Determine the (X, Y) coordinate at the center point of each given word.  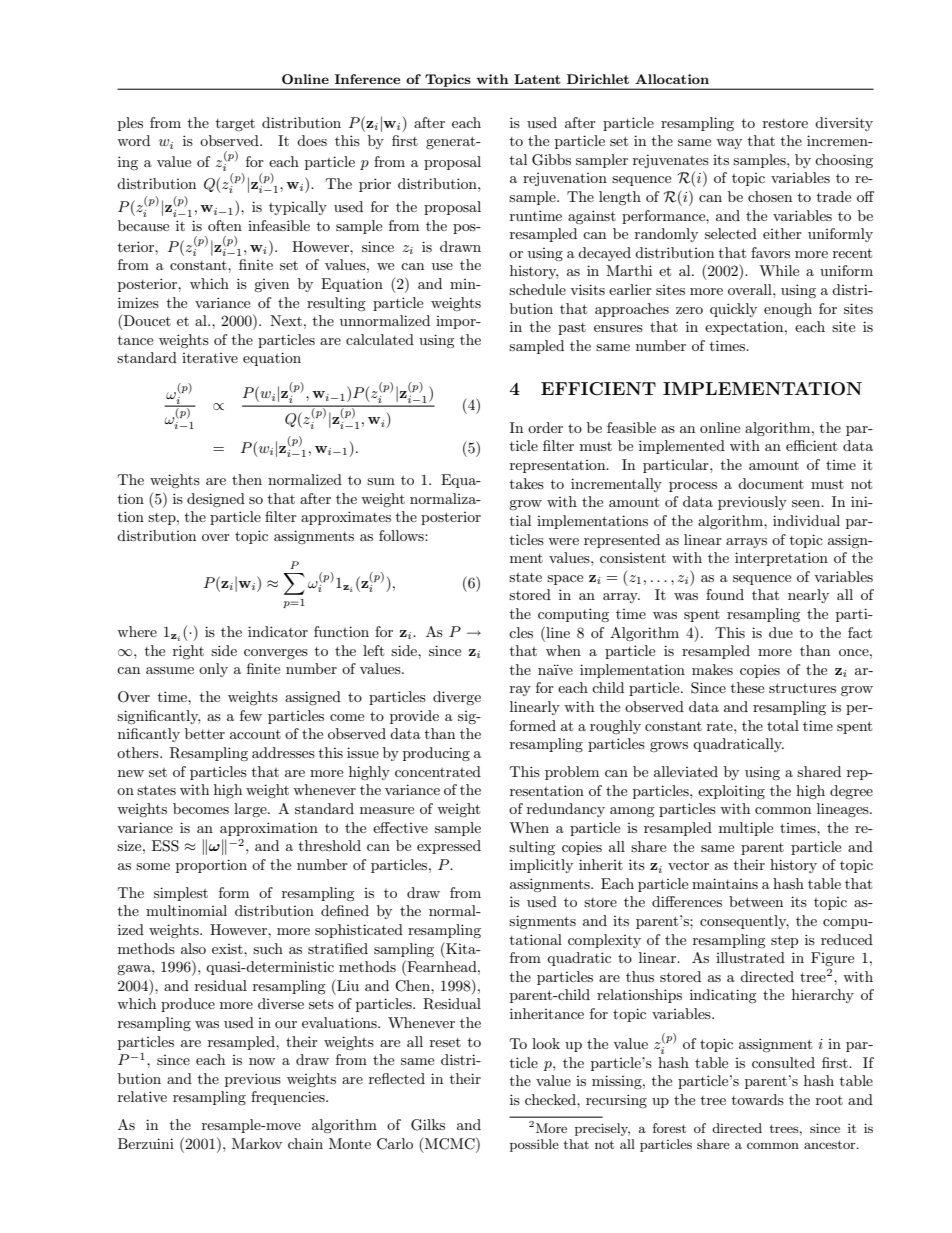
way (729, 144)
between (756, 901)
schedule (537, 289)
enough (788, 310)
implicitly (541, 866)
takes (527, 483)
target (235, 125)
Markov (257, 1143)
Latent (537, 79)
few (251, 715)
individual (806, 520)
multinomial (186, 910)
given (271, 285)
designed (216, 500)
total (783, 725)
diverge (457, 698)
